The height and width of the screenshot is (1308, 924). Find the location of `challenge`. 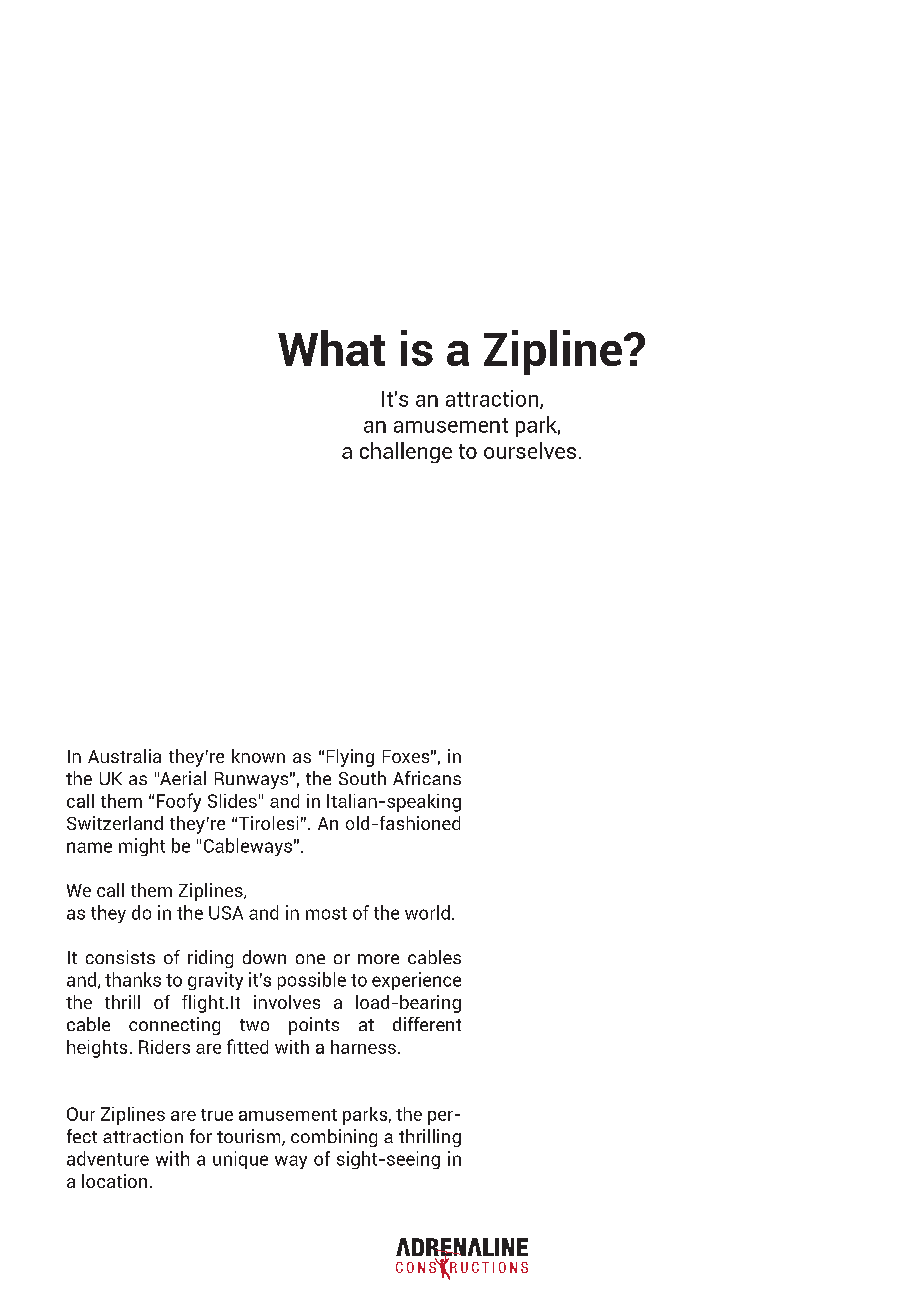

challenge is located at coordinates (406, 452).
